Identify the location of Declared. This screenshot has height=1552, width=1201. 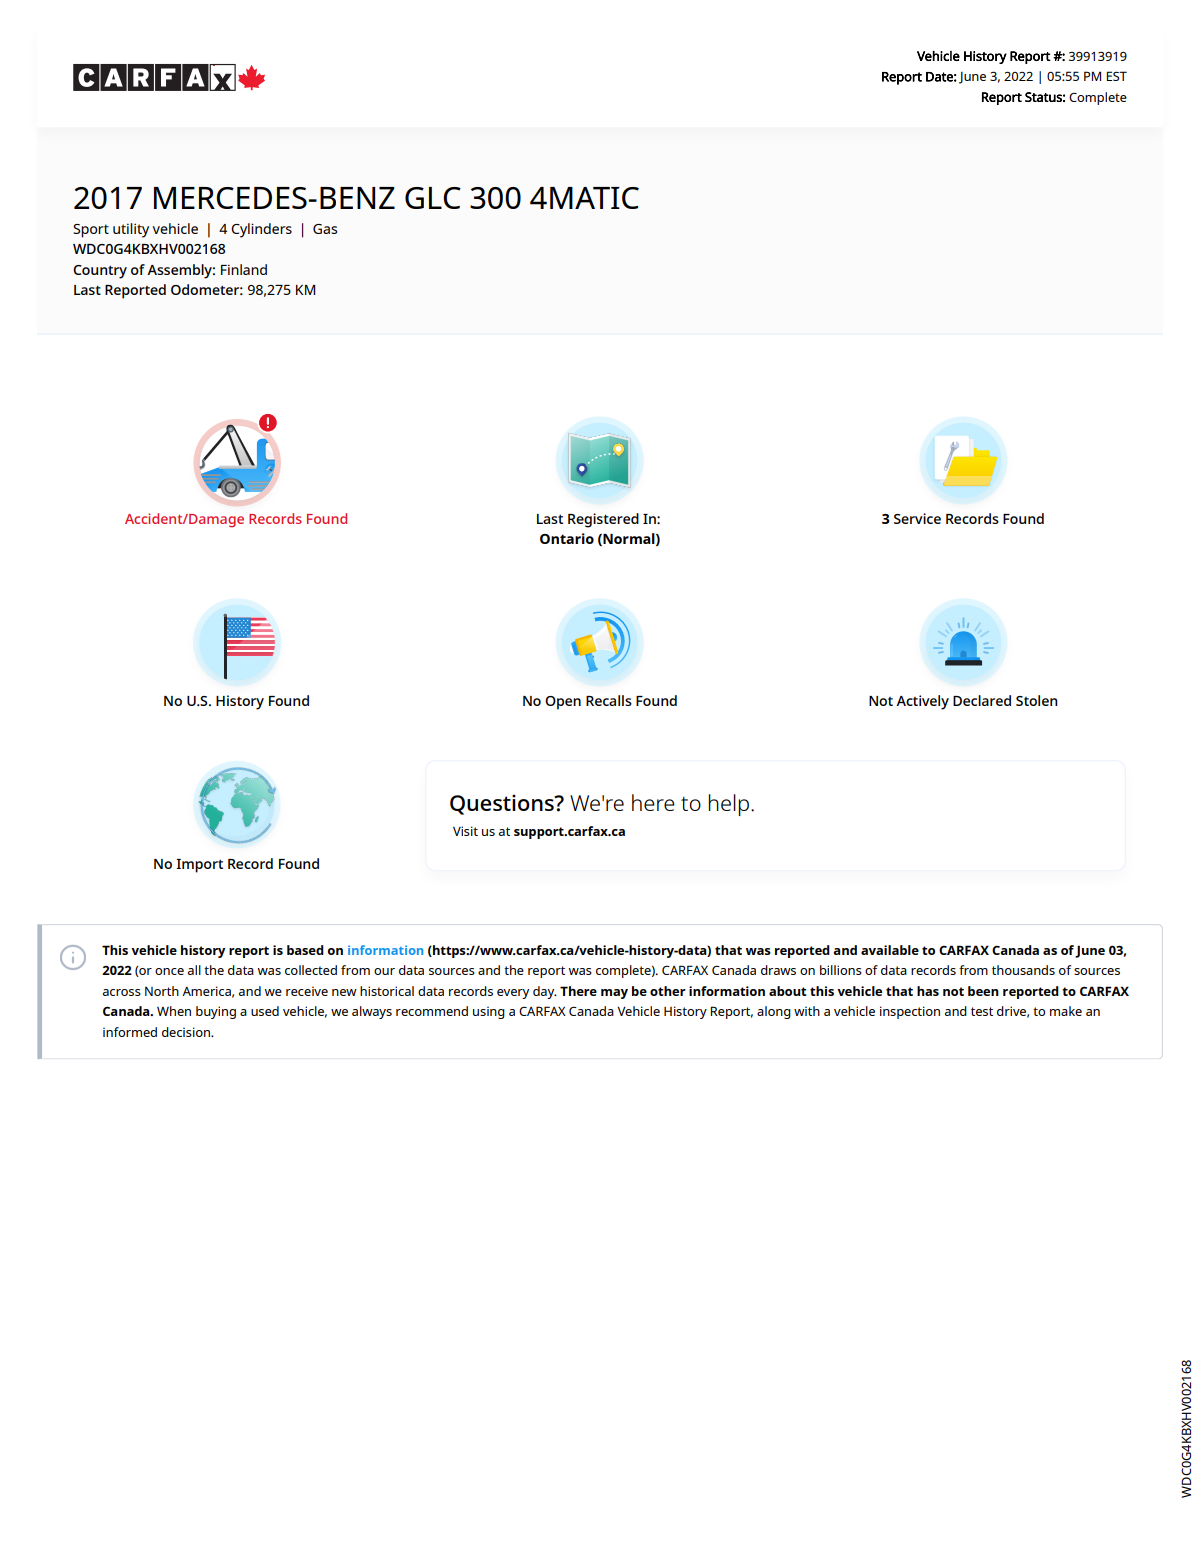
(982, 700).
